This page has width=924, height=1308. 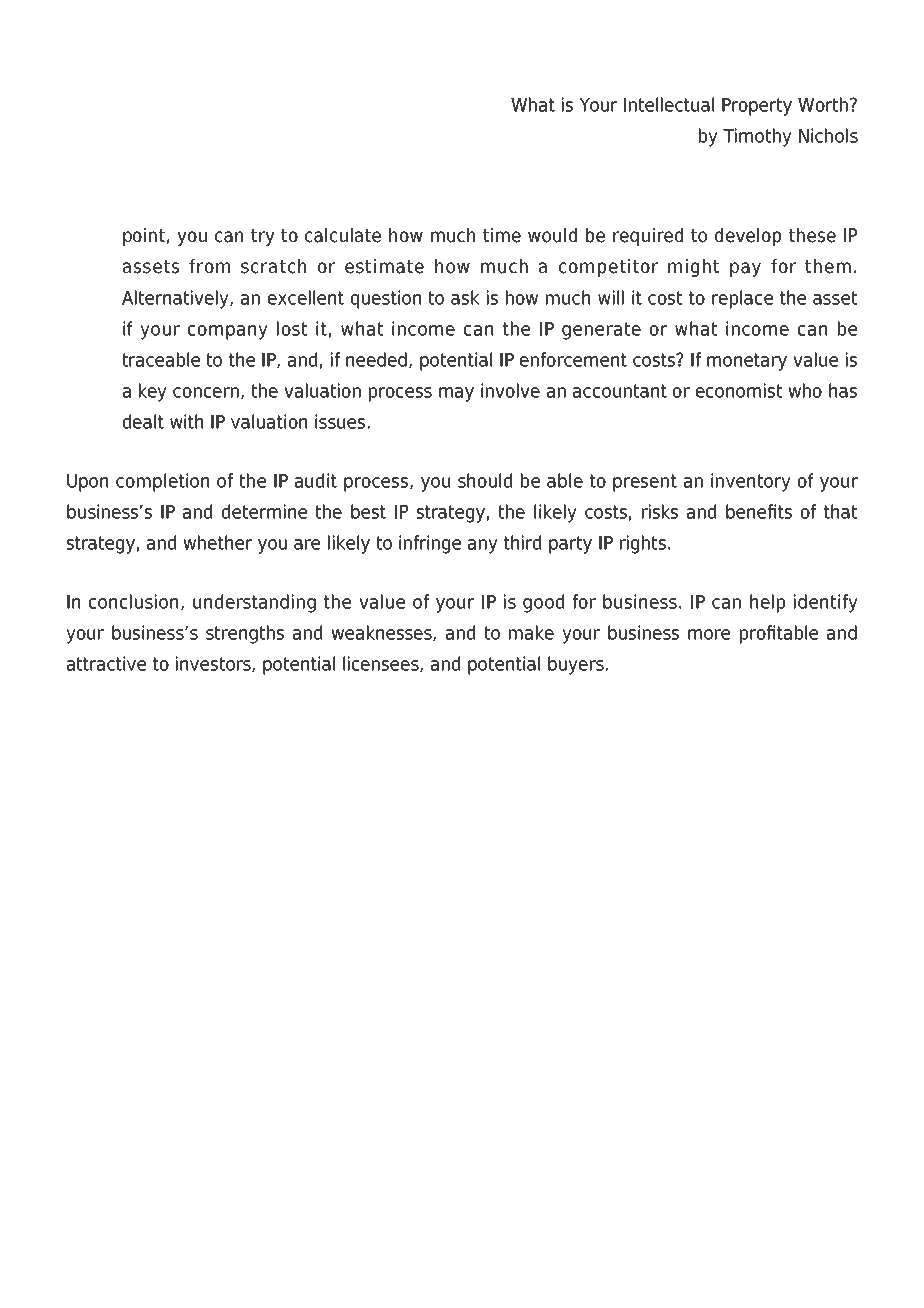 What do you see at coordinates (757, 107) in the page?
I see `Property` at bounding box center [757, 107].
